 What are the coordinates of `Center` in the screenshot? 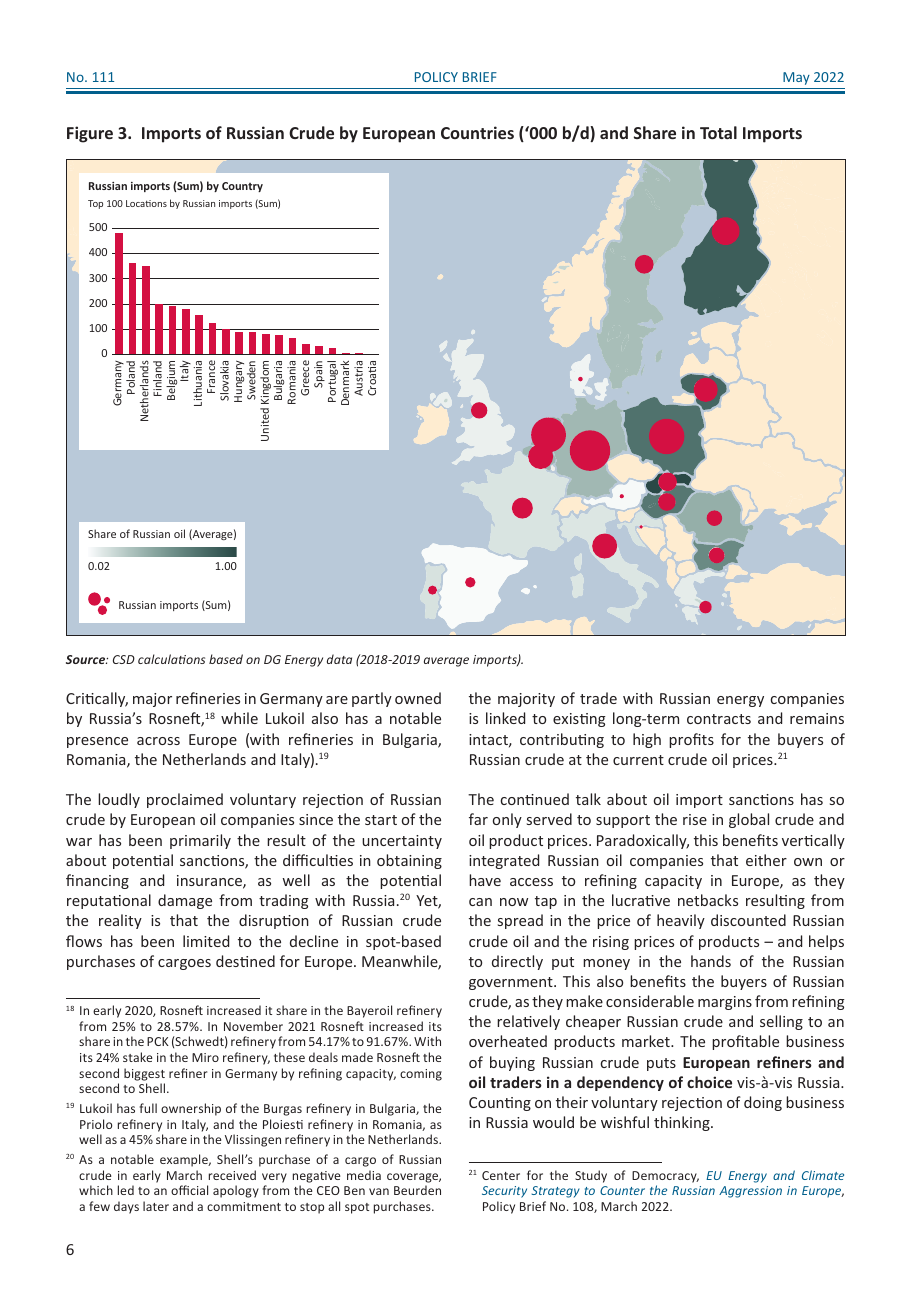 It's located at (501, 1175).
